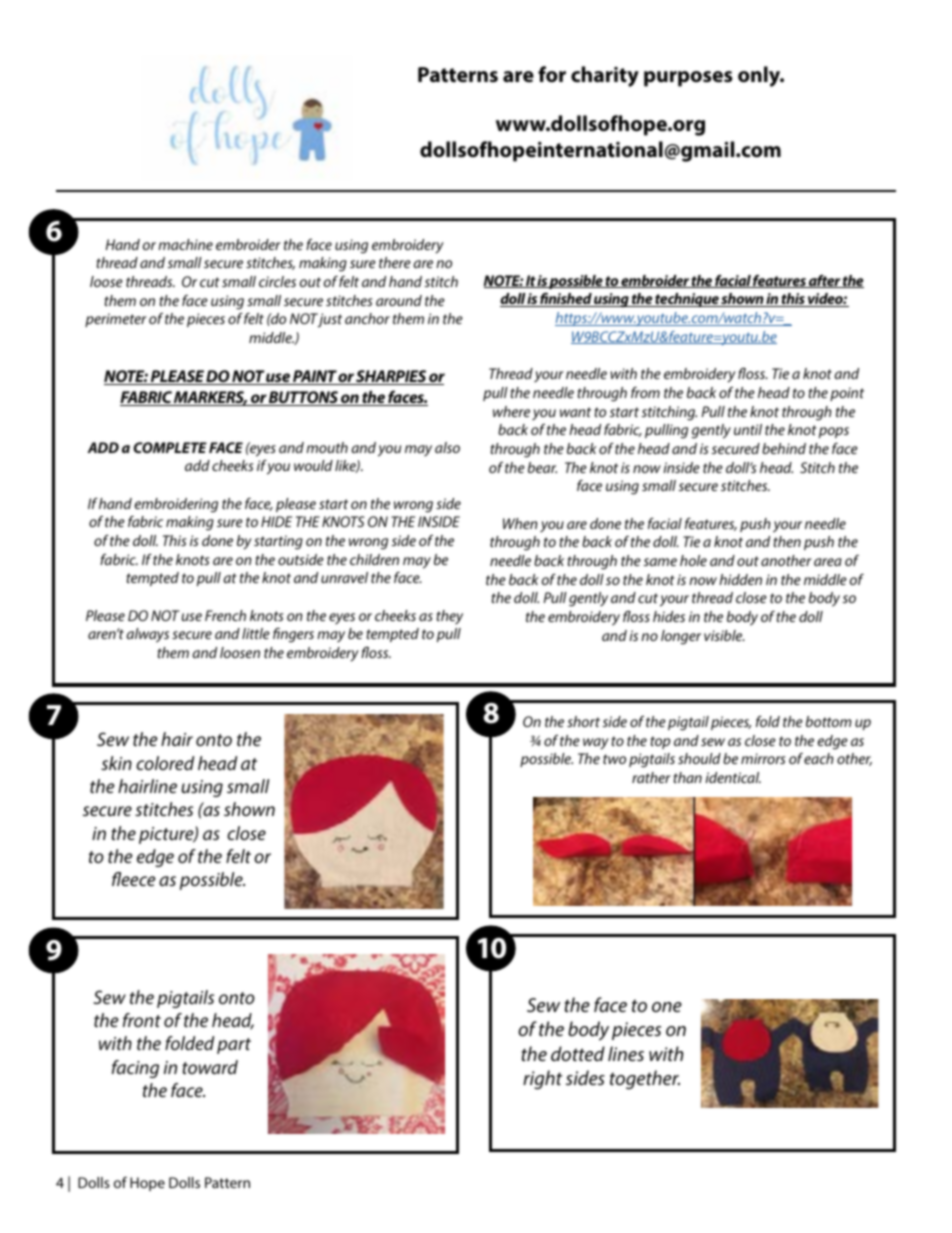  I want to click on short, so click(583, 721).
